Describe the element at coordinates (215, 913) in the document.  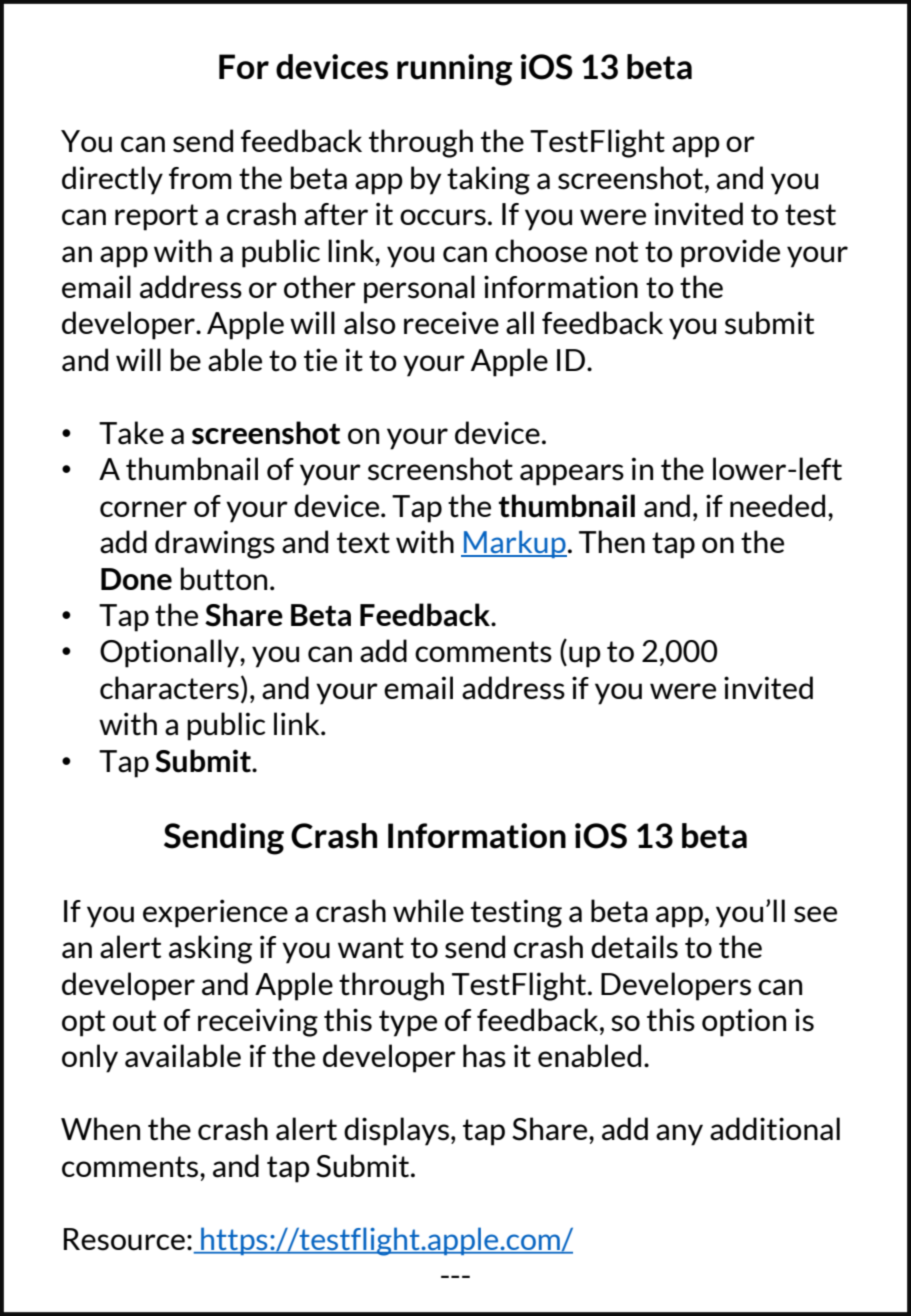
I see `experience` at that location.
